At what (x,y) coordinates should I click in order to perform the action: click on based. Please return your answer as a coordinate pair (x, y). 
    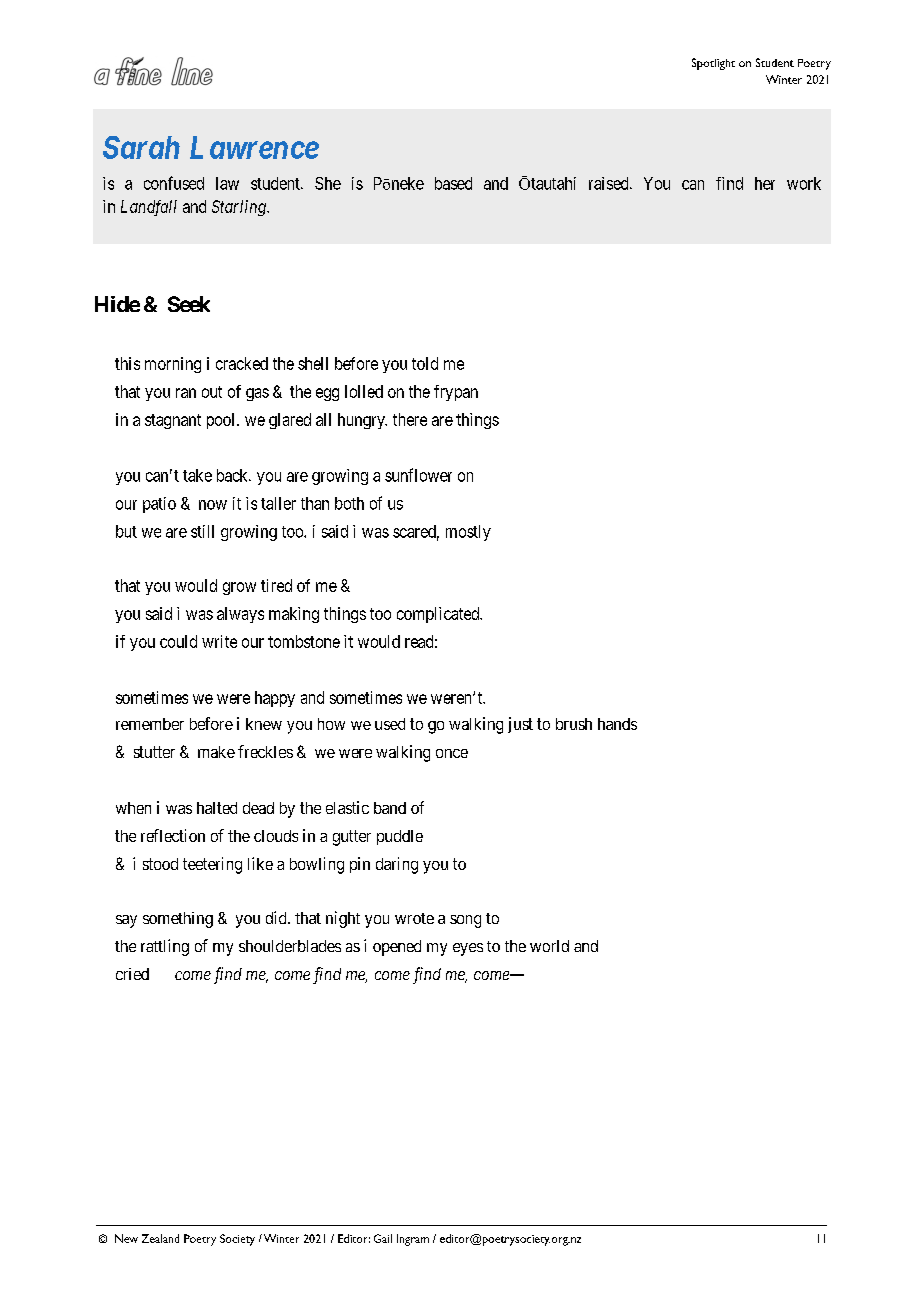
    Looking at the image, I should click on (453, 183).
